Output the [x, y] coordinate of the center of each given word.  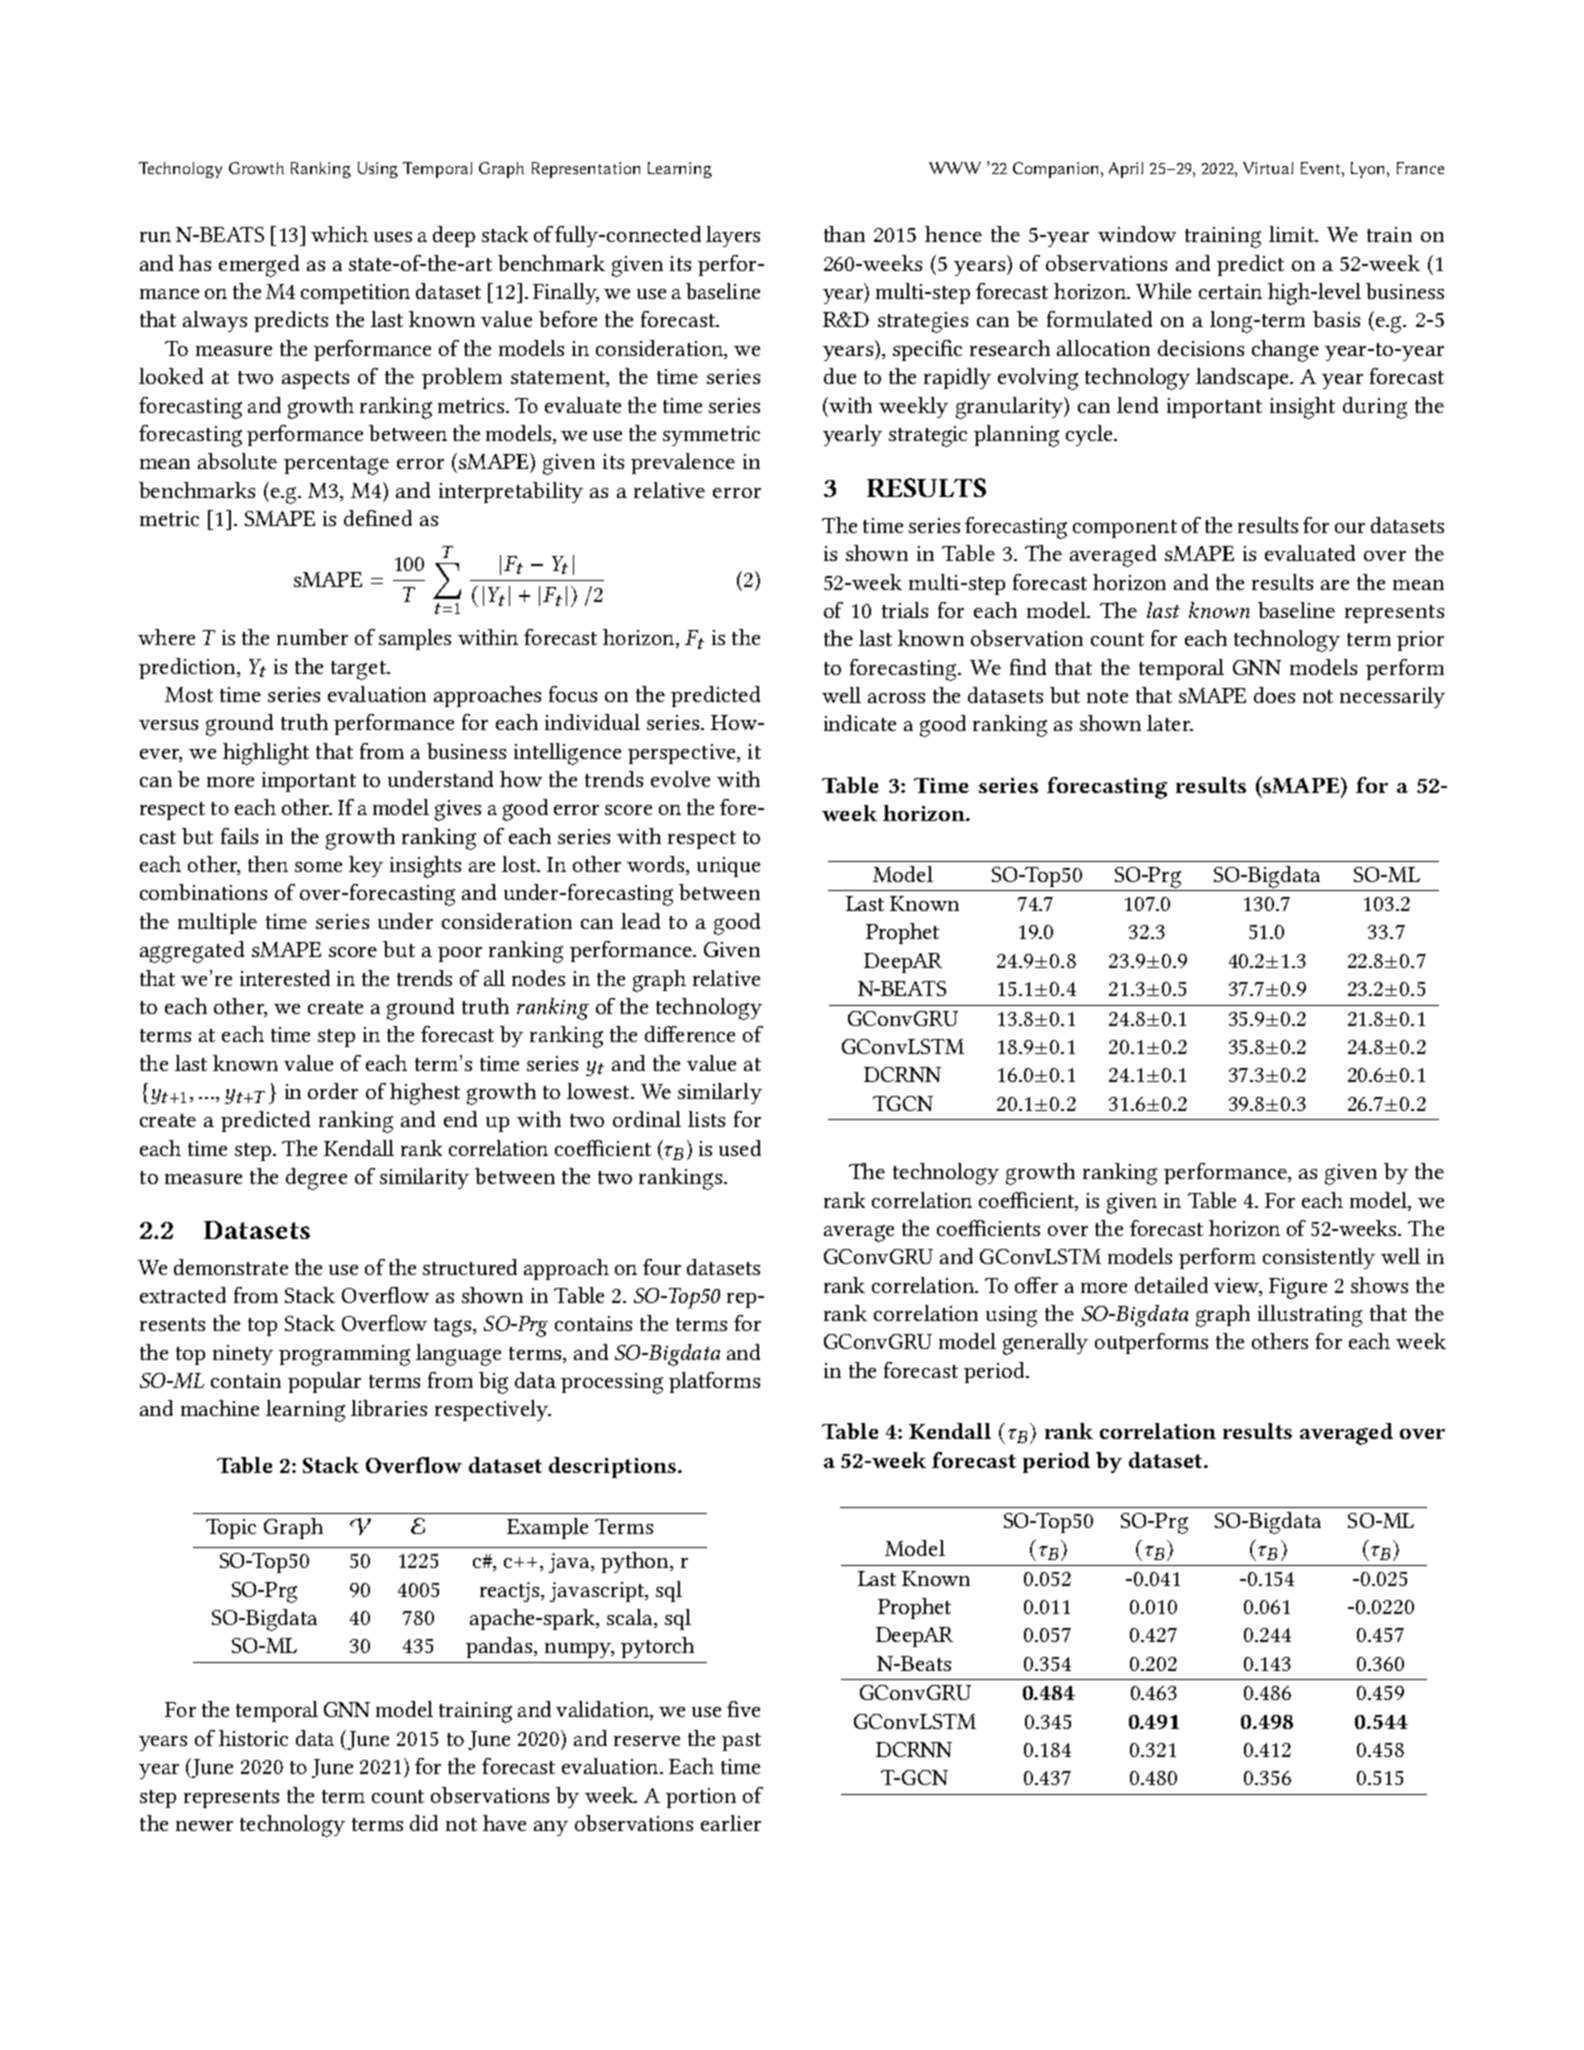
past [741, 1742]
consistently [1319, 1258]
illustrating [1310, 1316]
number [312, 637]
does [1274, 695]
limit [1292, 234]
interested [285, 978]
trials [905, 610]
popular [324, 1382]
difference [690, 1034]
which [339, 234]
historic [253, 1738]
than [844, 234]
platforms [714, 1382]
